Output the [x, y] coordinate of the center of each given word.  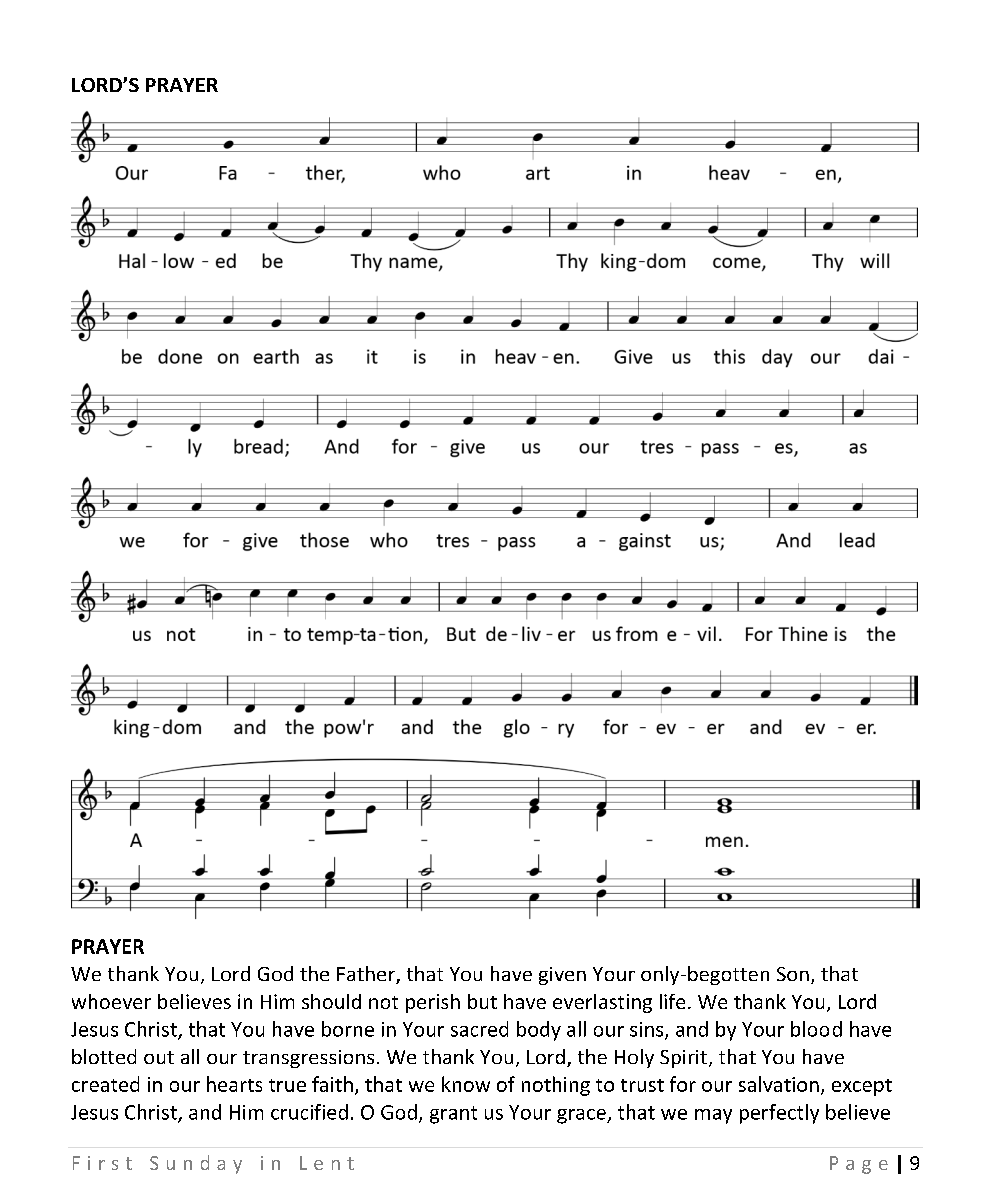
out [159, 1057]
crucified [309, 1112]
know [466, 1084]
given [562, 976]
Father [367, 975]
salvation [779, 1084]
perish [433, 1003]
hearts [234, 1084]
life [672, 1001]
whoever [111, 1001]
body [539, 1031]
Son [793, 974]
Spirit [683, 1059]
